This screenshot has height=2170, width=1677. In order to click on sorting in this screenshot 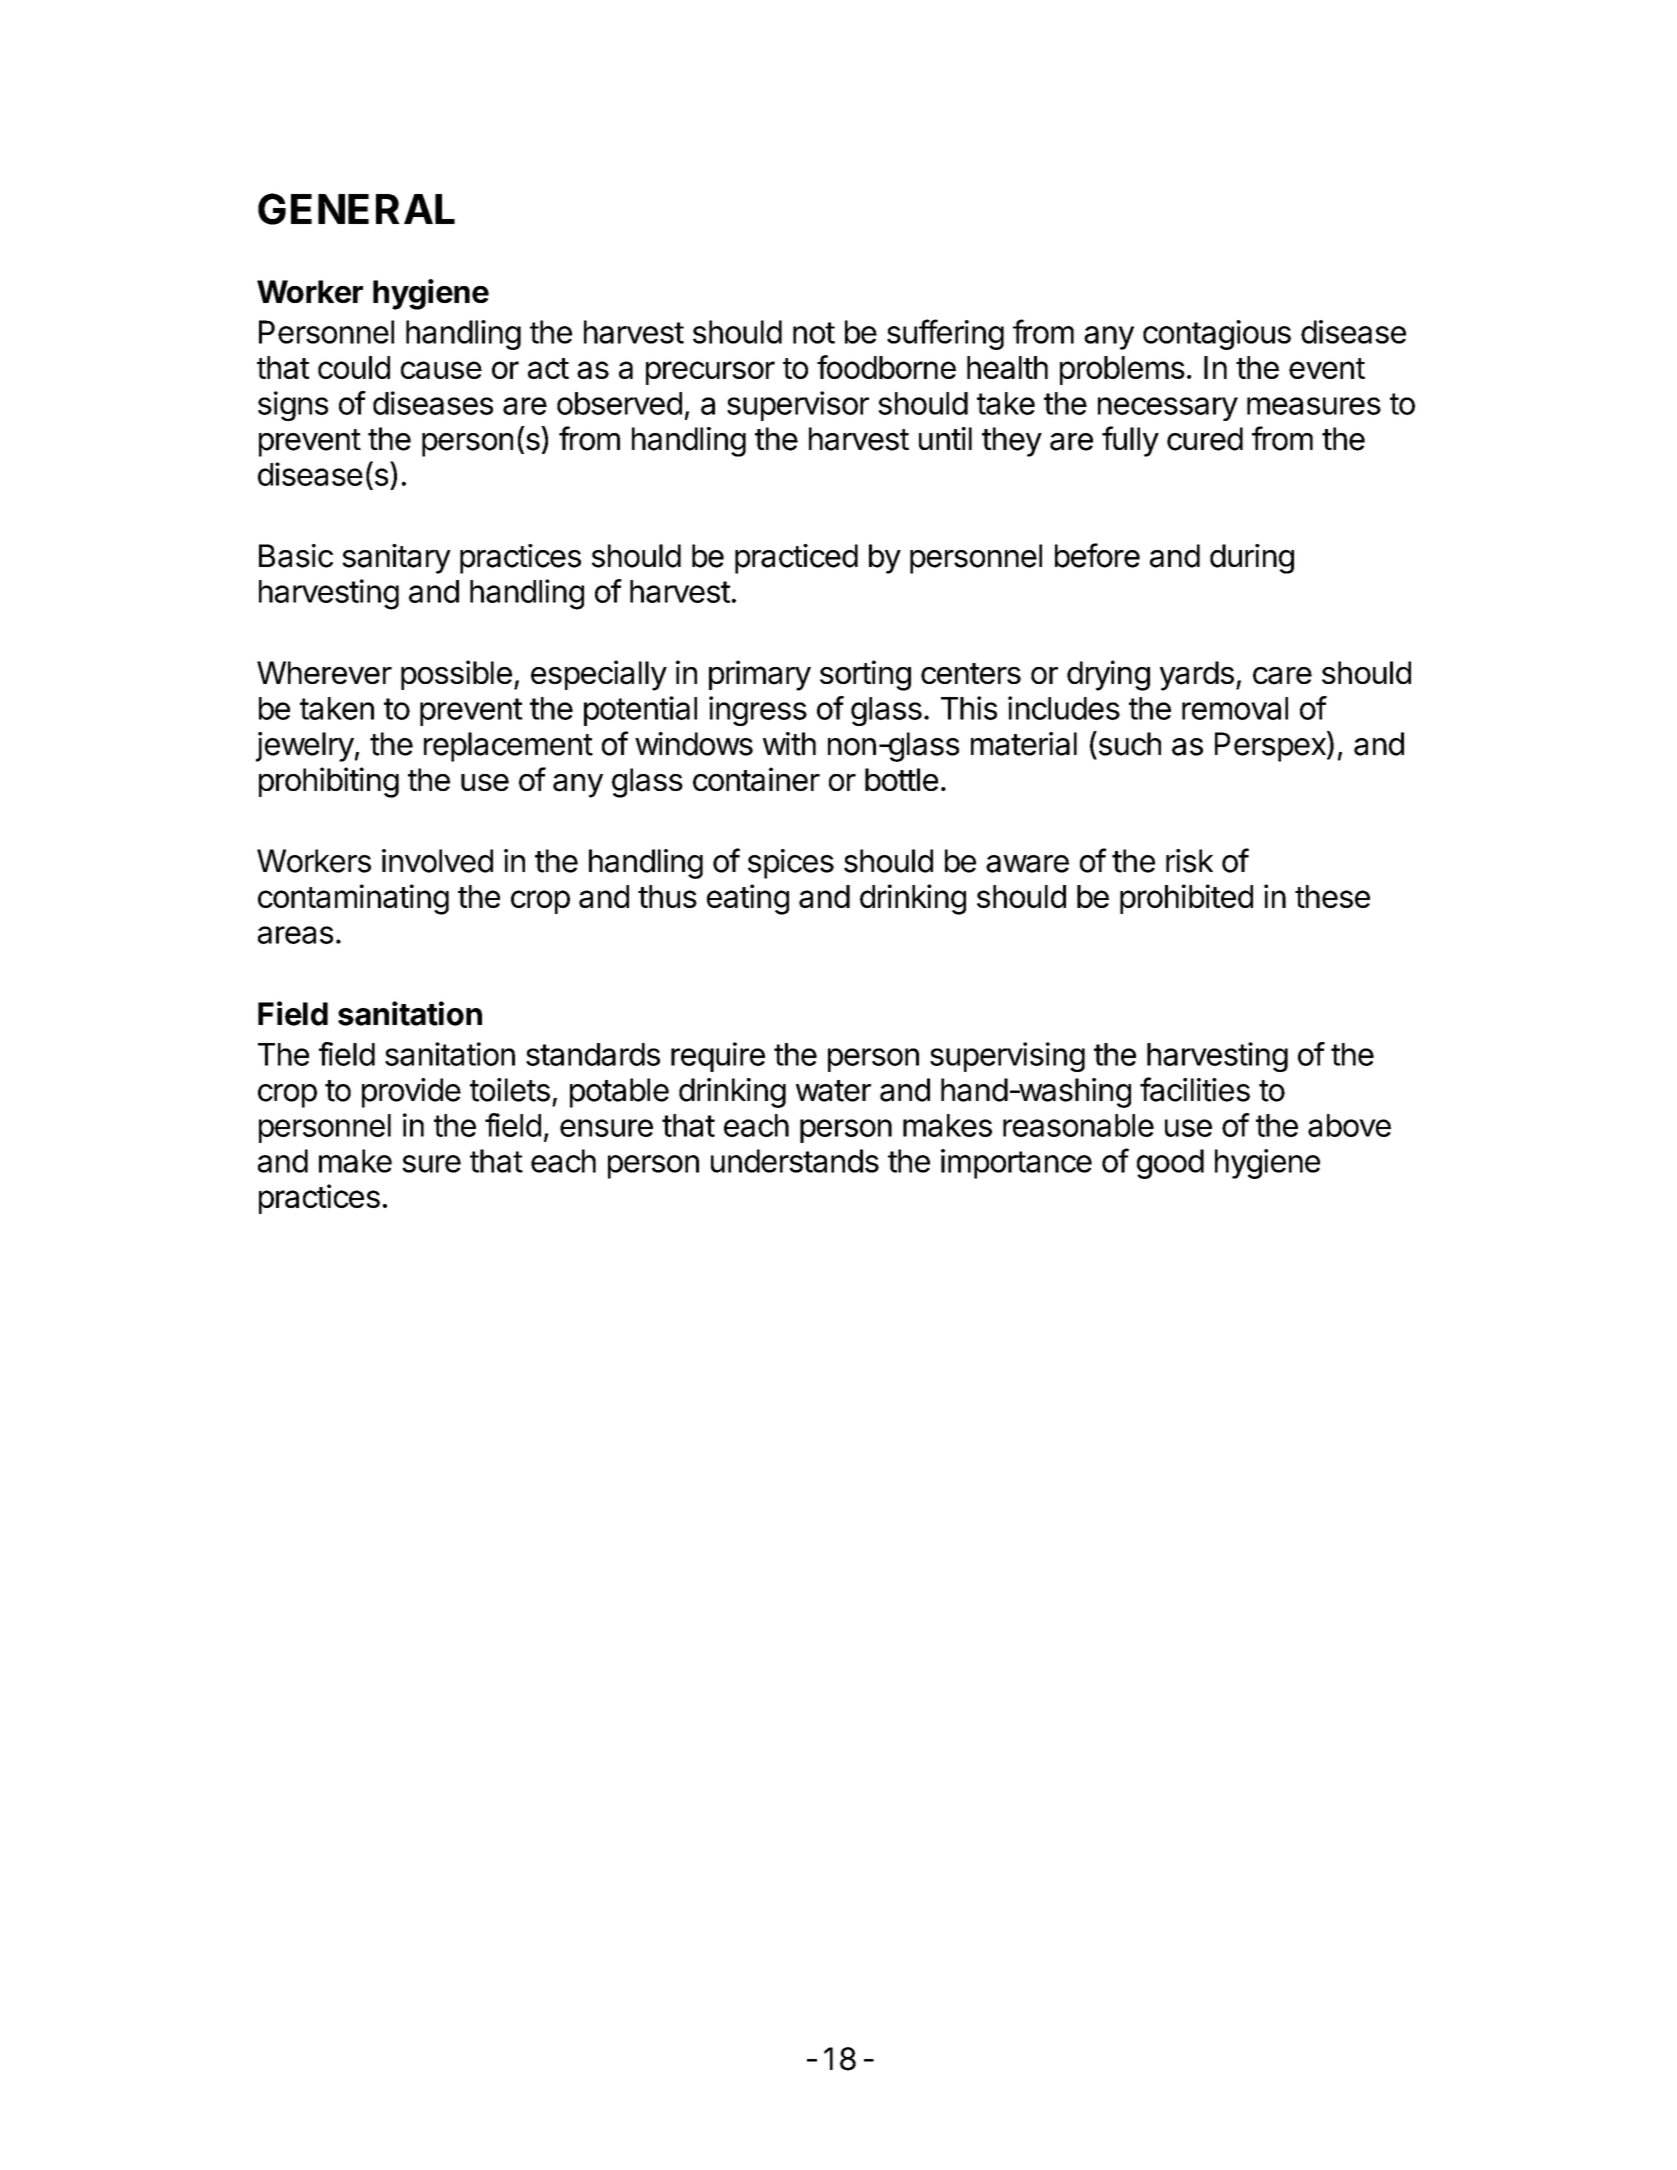, I will do `click(865, 675)`.
